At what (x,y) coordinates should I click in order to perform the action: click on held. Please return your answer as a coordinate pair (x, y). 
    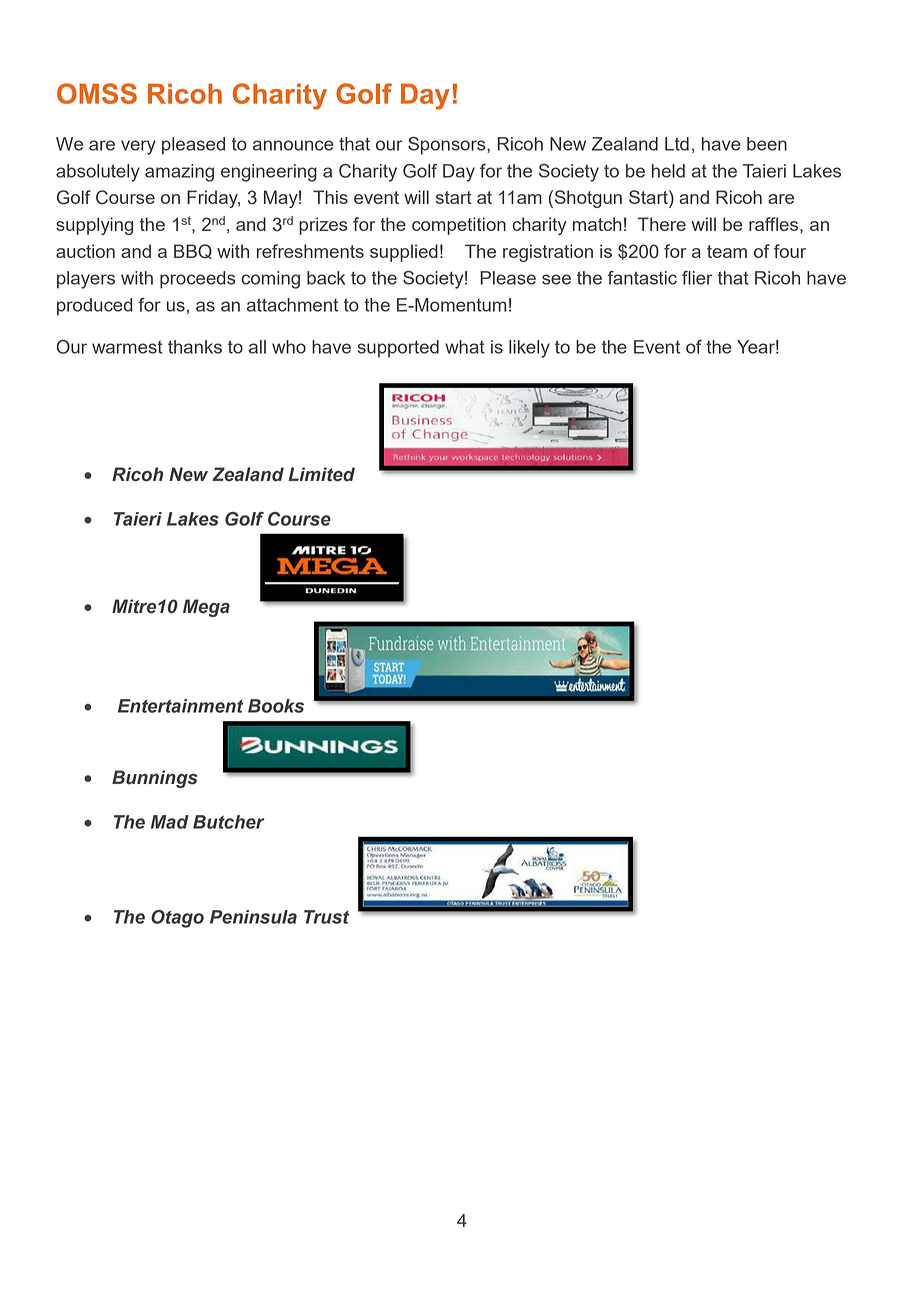
    Looking at the image, I should click on (668, 171).
